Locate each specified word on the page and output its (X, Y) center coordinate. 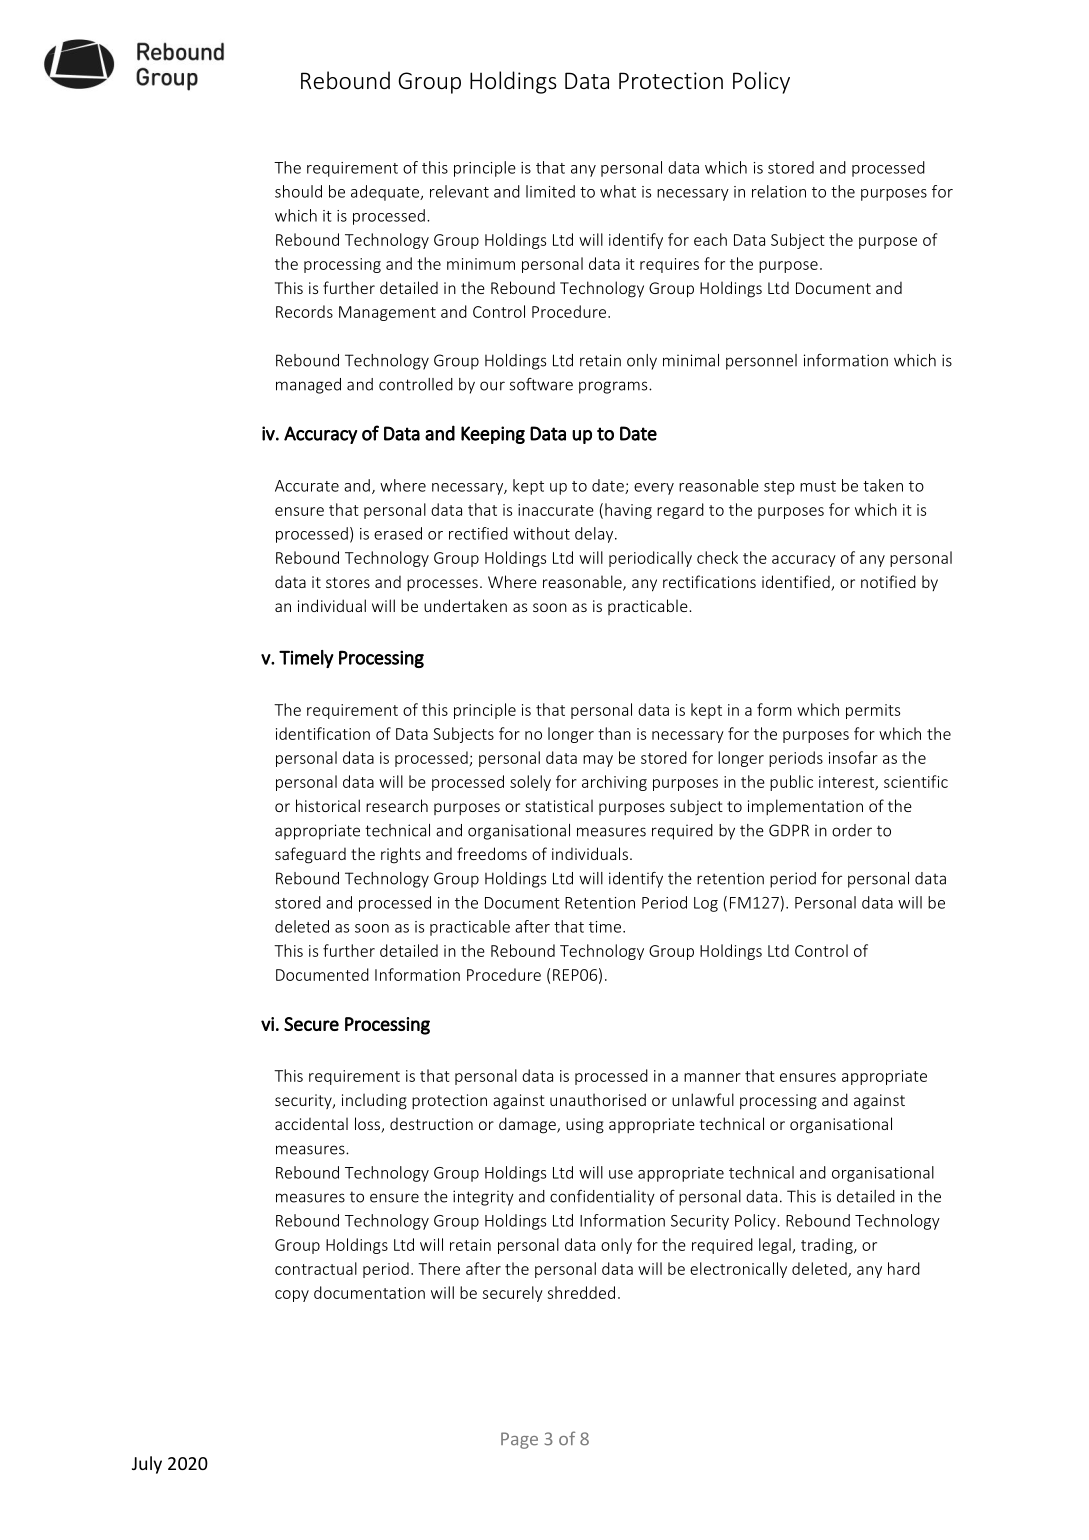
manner (712, 1077)
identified (797, 583)
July (147, 1465)
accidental (311, 1123)
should (298, 191)
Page (519, 1440)
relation (779, 191)
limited (550, 191)
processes (442, 585)
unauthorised (598, 1099)
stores (348, 582)
